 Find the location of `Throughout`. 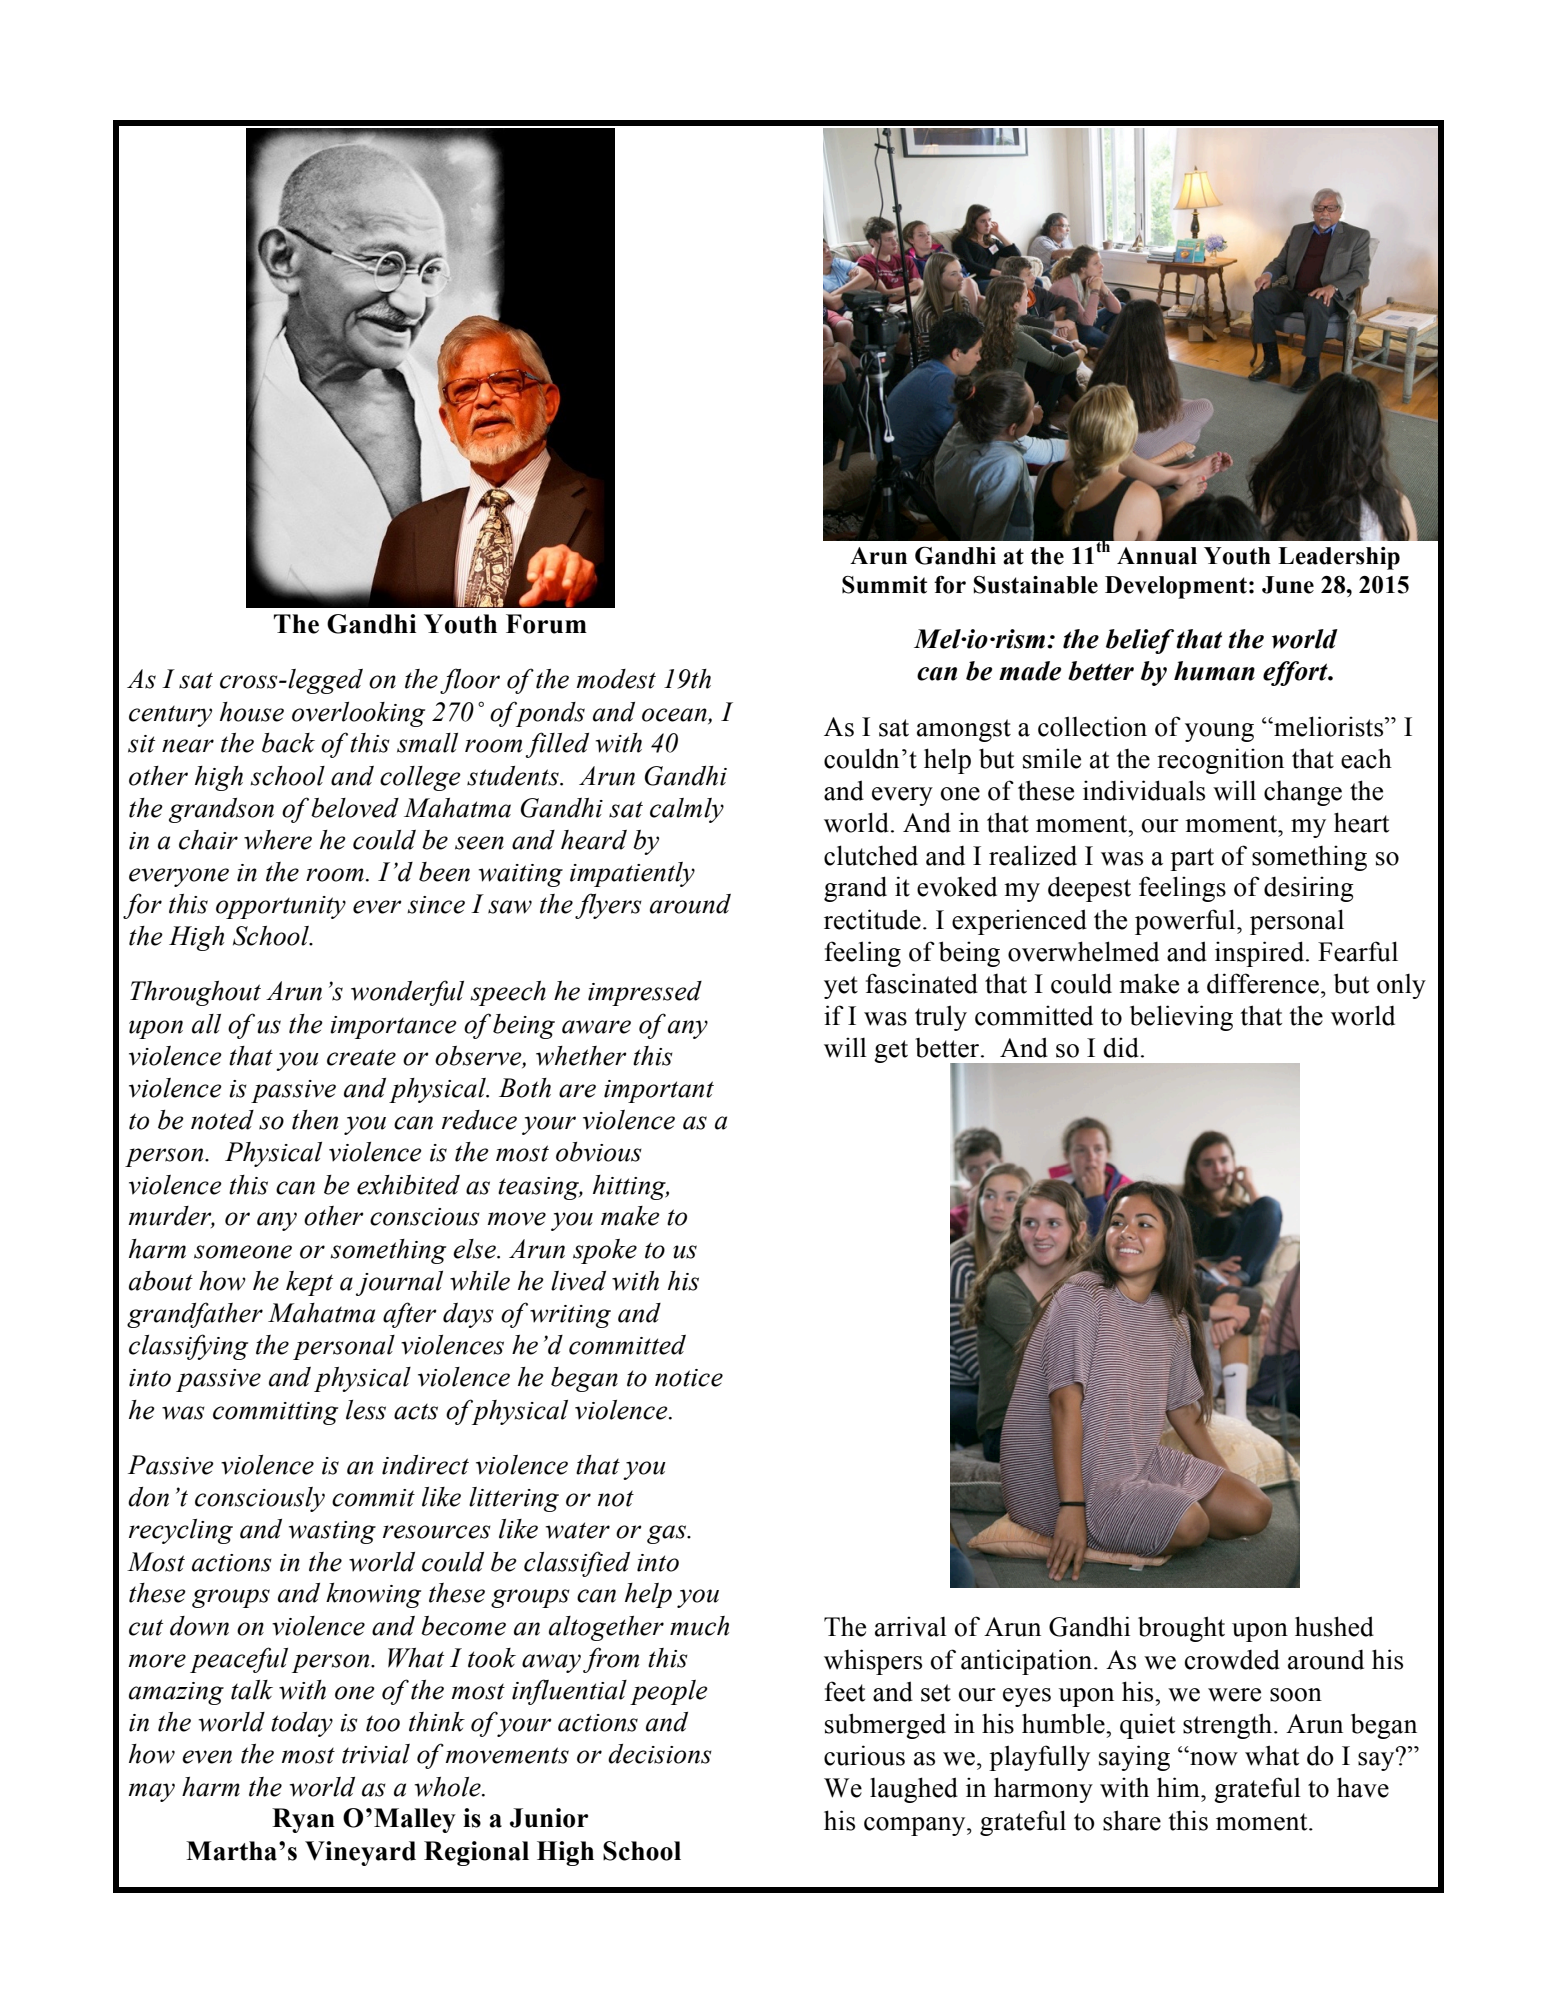

Throughout is located at coordinates (195, 993).
